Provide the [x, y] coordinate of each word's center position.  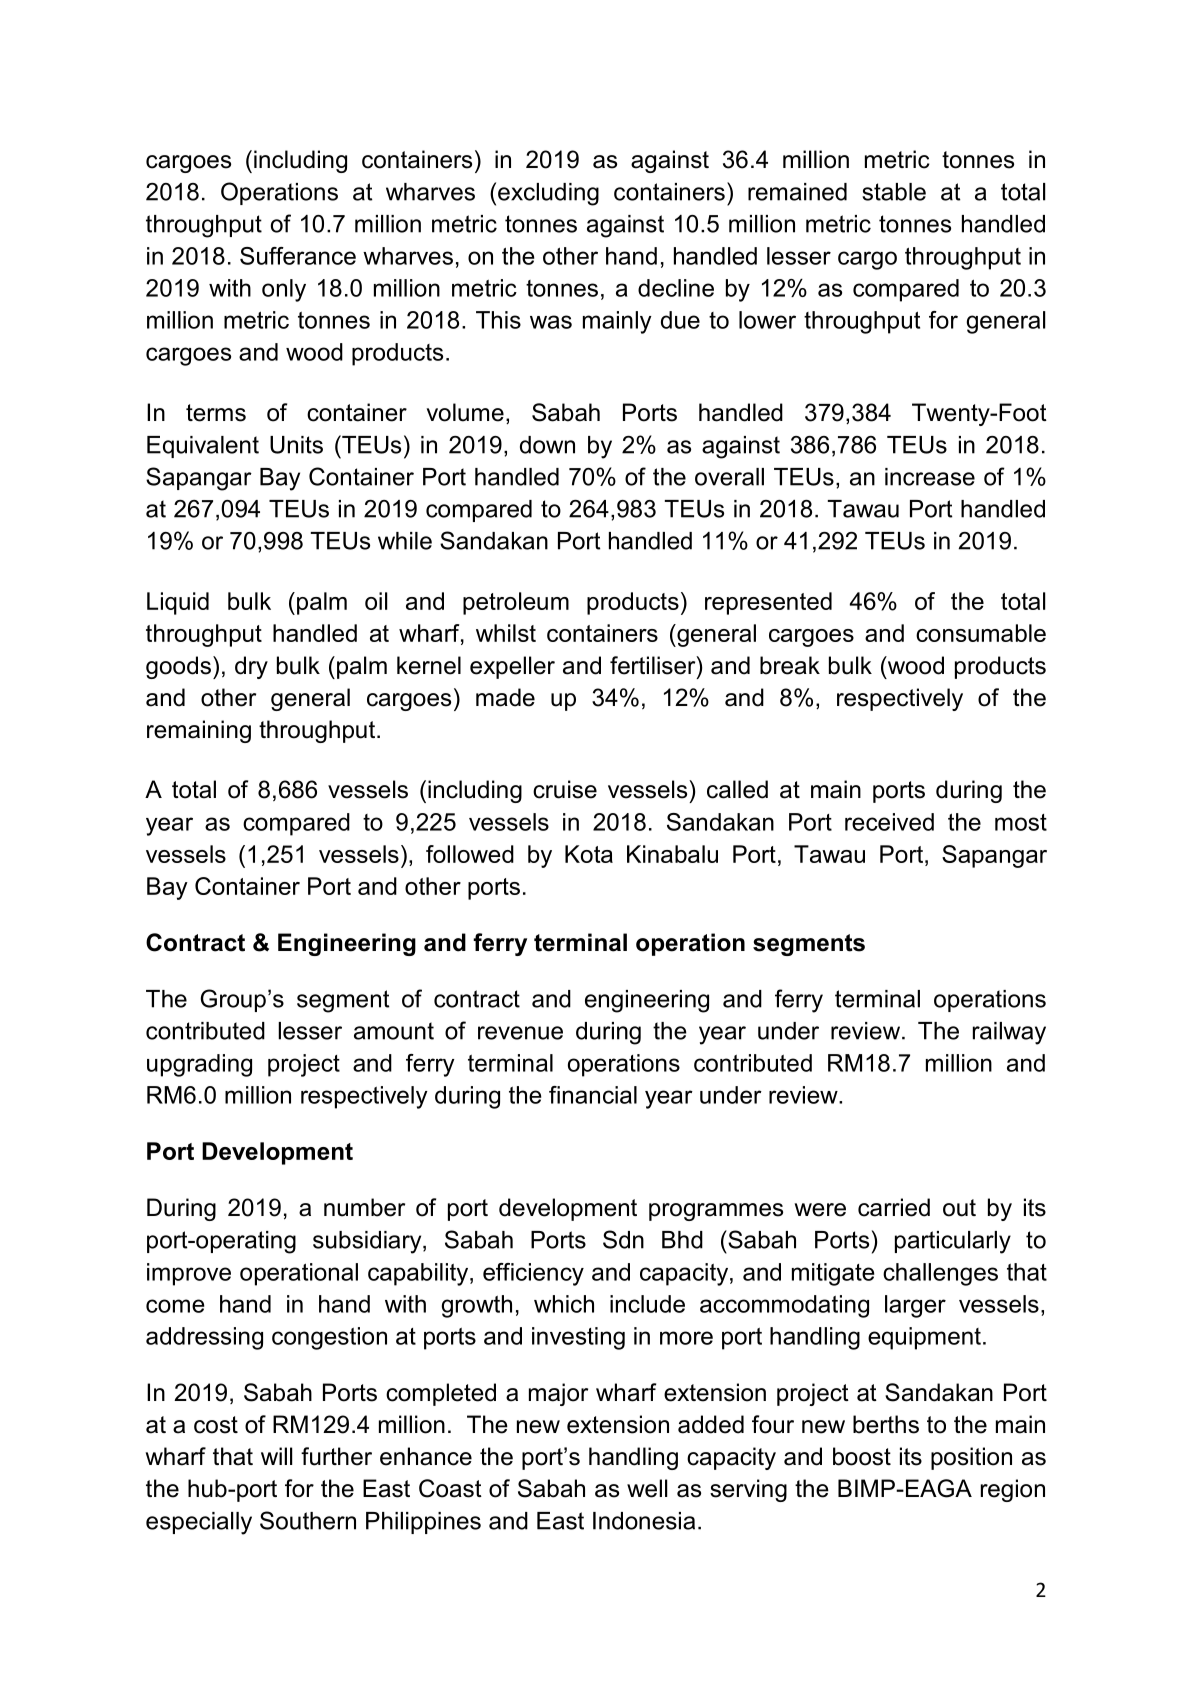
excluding [548, 194]
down [547, 445]
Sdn [623, 1239]
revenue [520, 1033]
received [889, 822]
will [276, 1456]
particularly [953, 1242]
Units [296, 445]
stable [894, 192]
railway [1009, 1033]
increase [930, 477]
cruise [565, 789]
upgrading [199, 1065]
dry [251, 667]
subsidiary [368, 1242]
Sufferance [298, 256]
